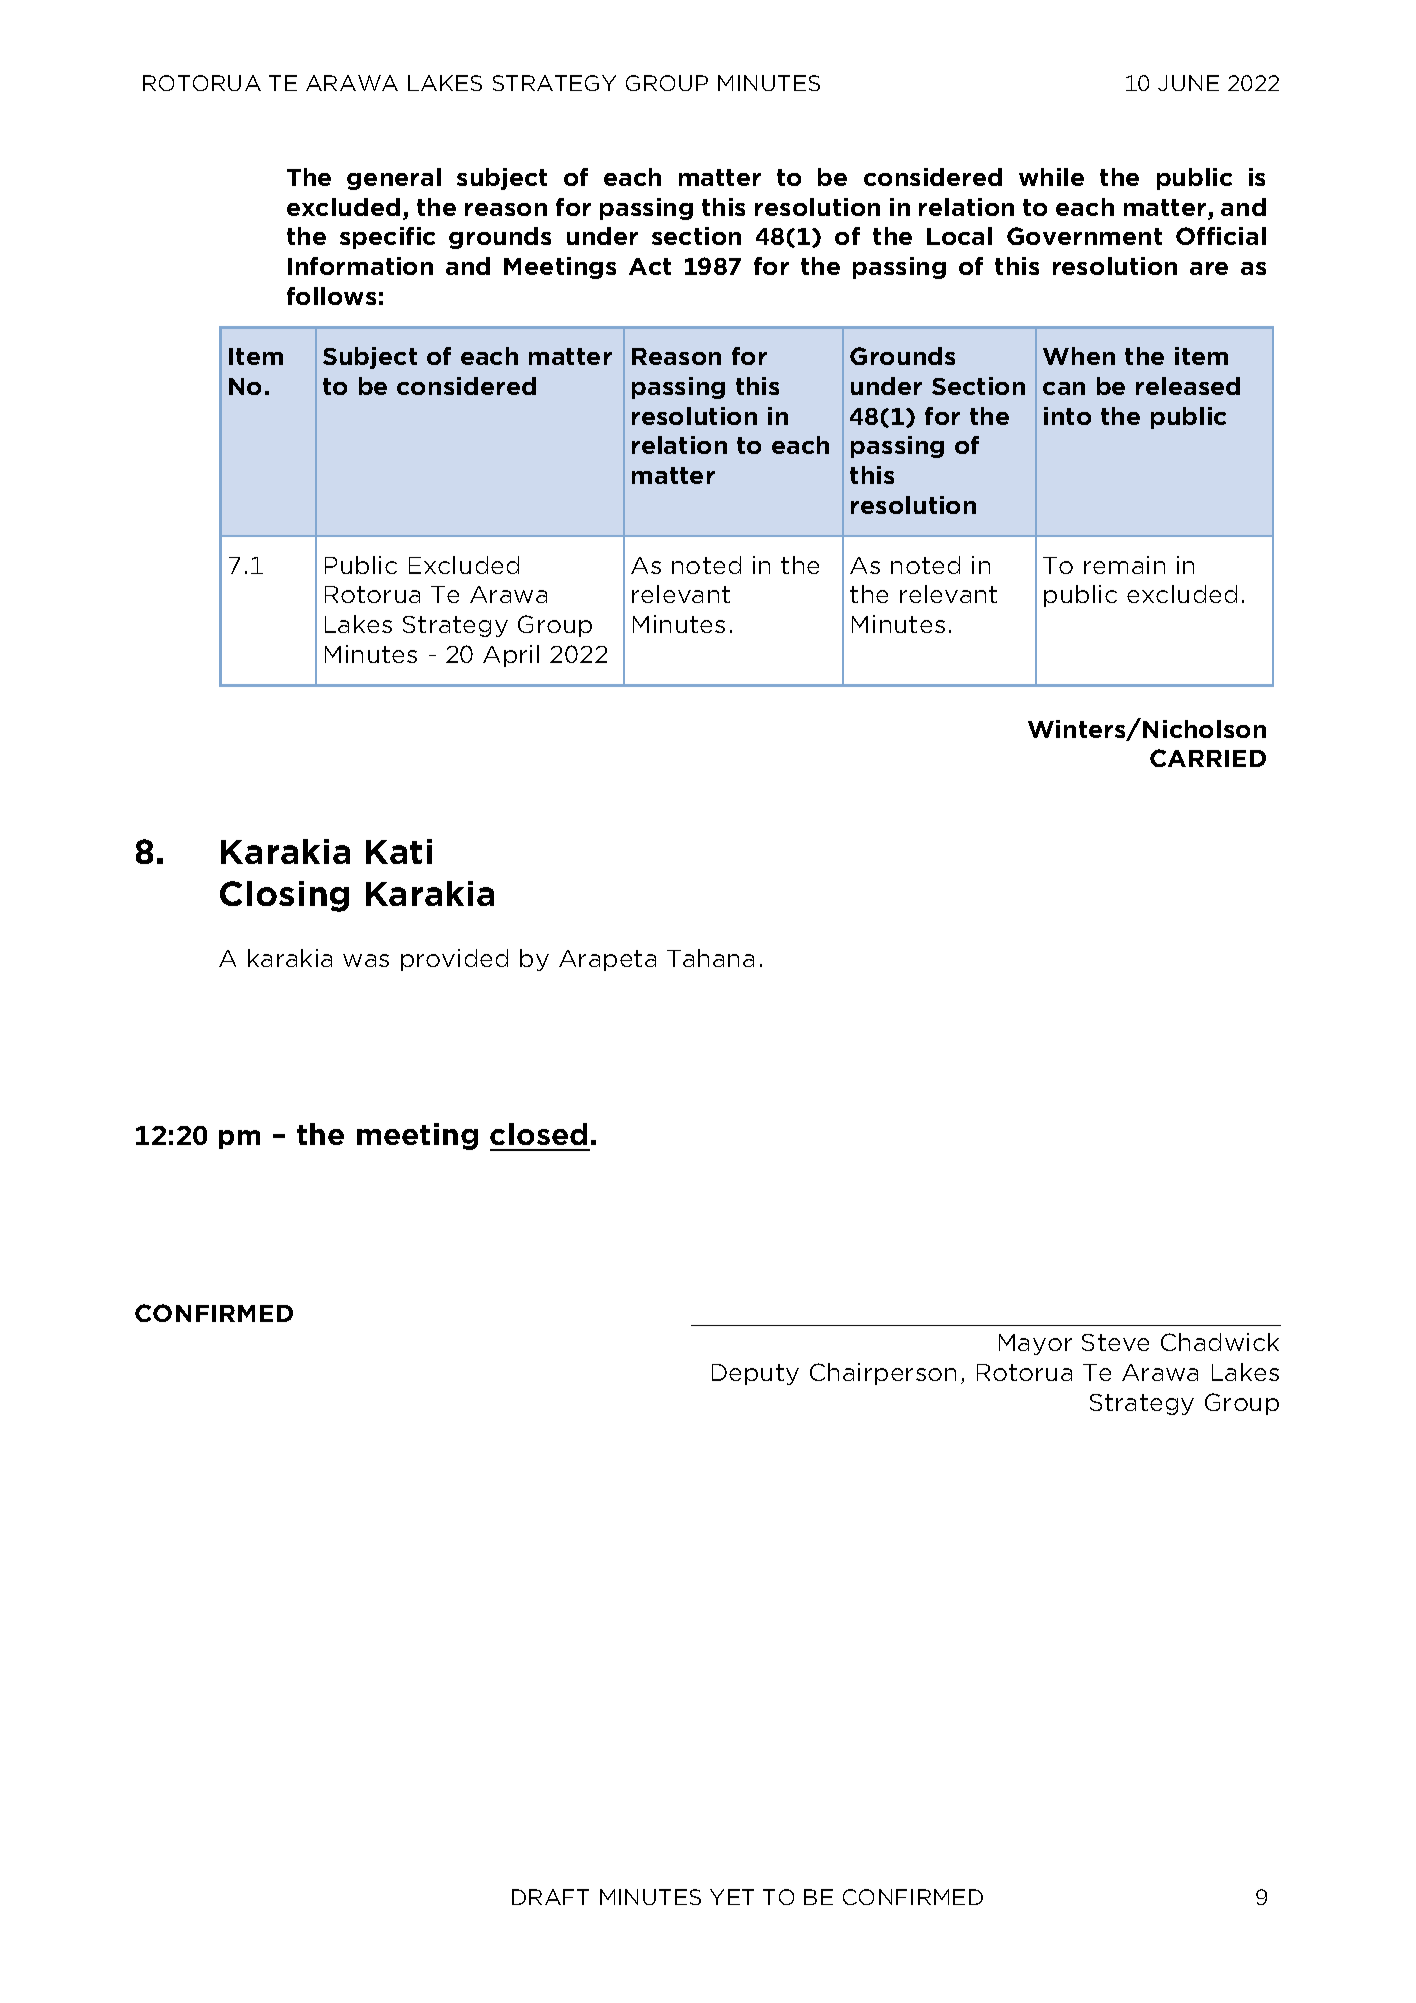 This image has width=1416, height=2003. Describe the element at coordinates (732, 1897) in the image. I see `YET` at that location.
